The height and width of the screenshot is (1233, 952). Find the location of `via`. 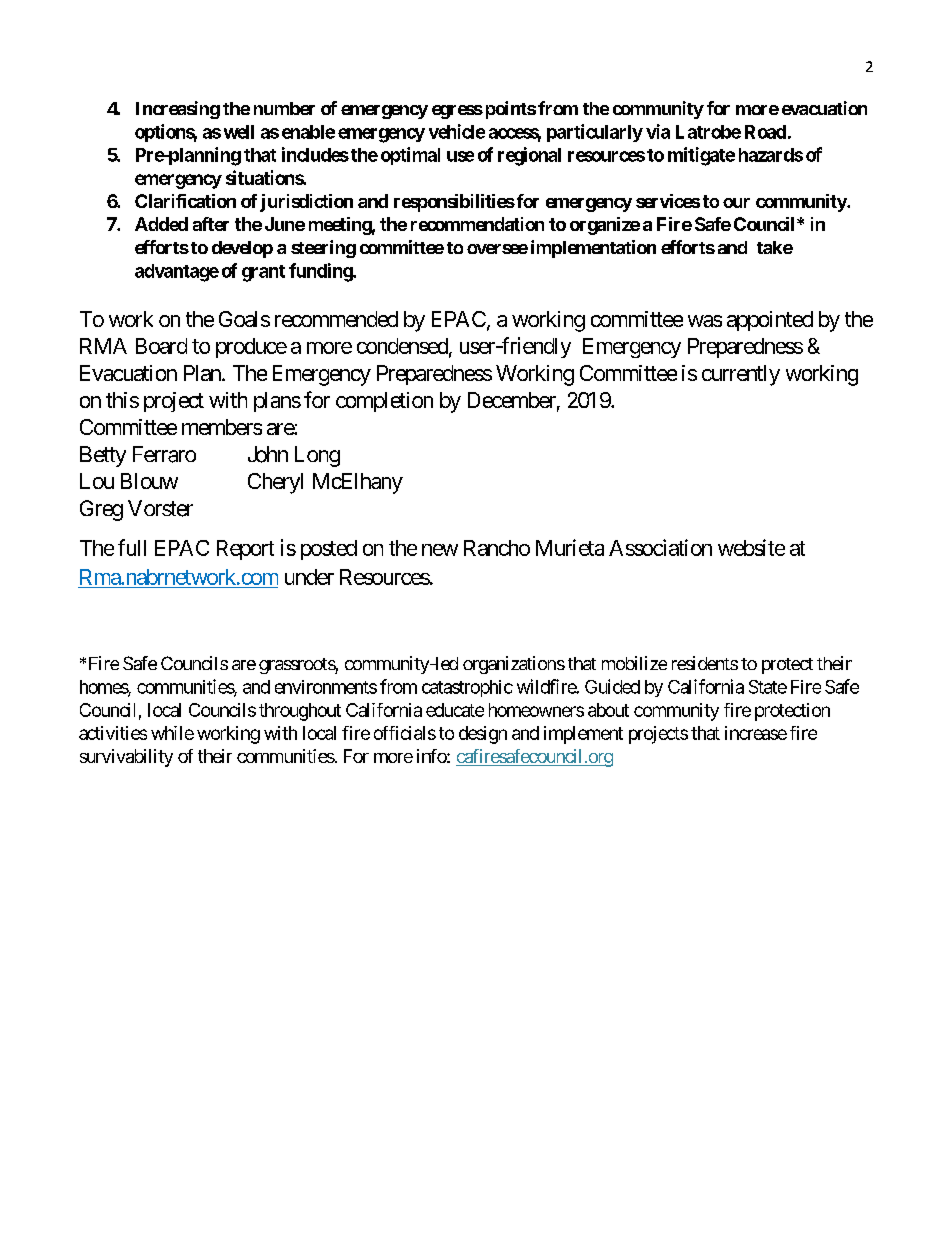

via is located at coordinates (658, 131).
